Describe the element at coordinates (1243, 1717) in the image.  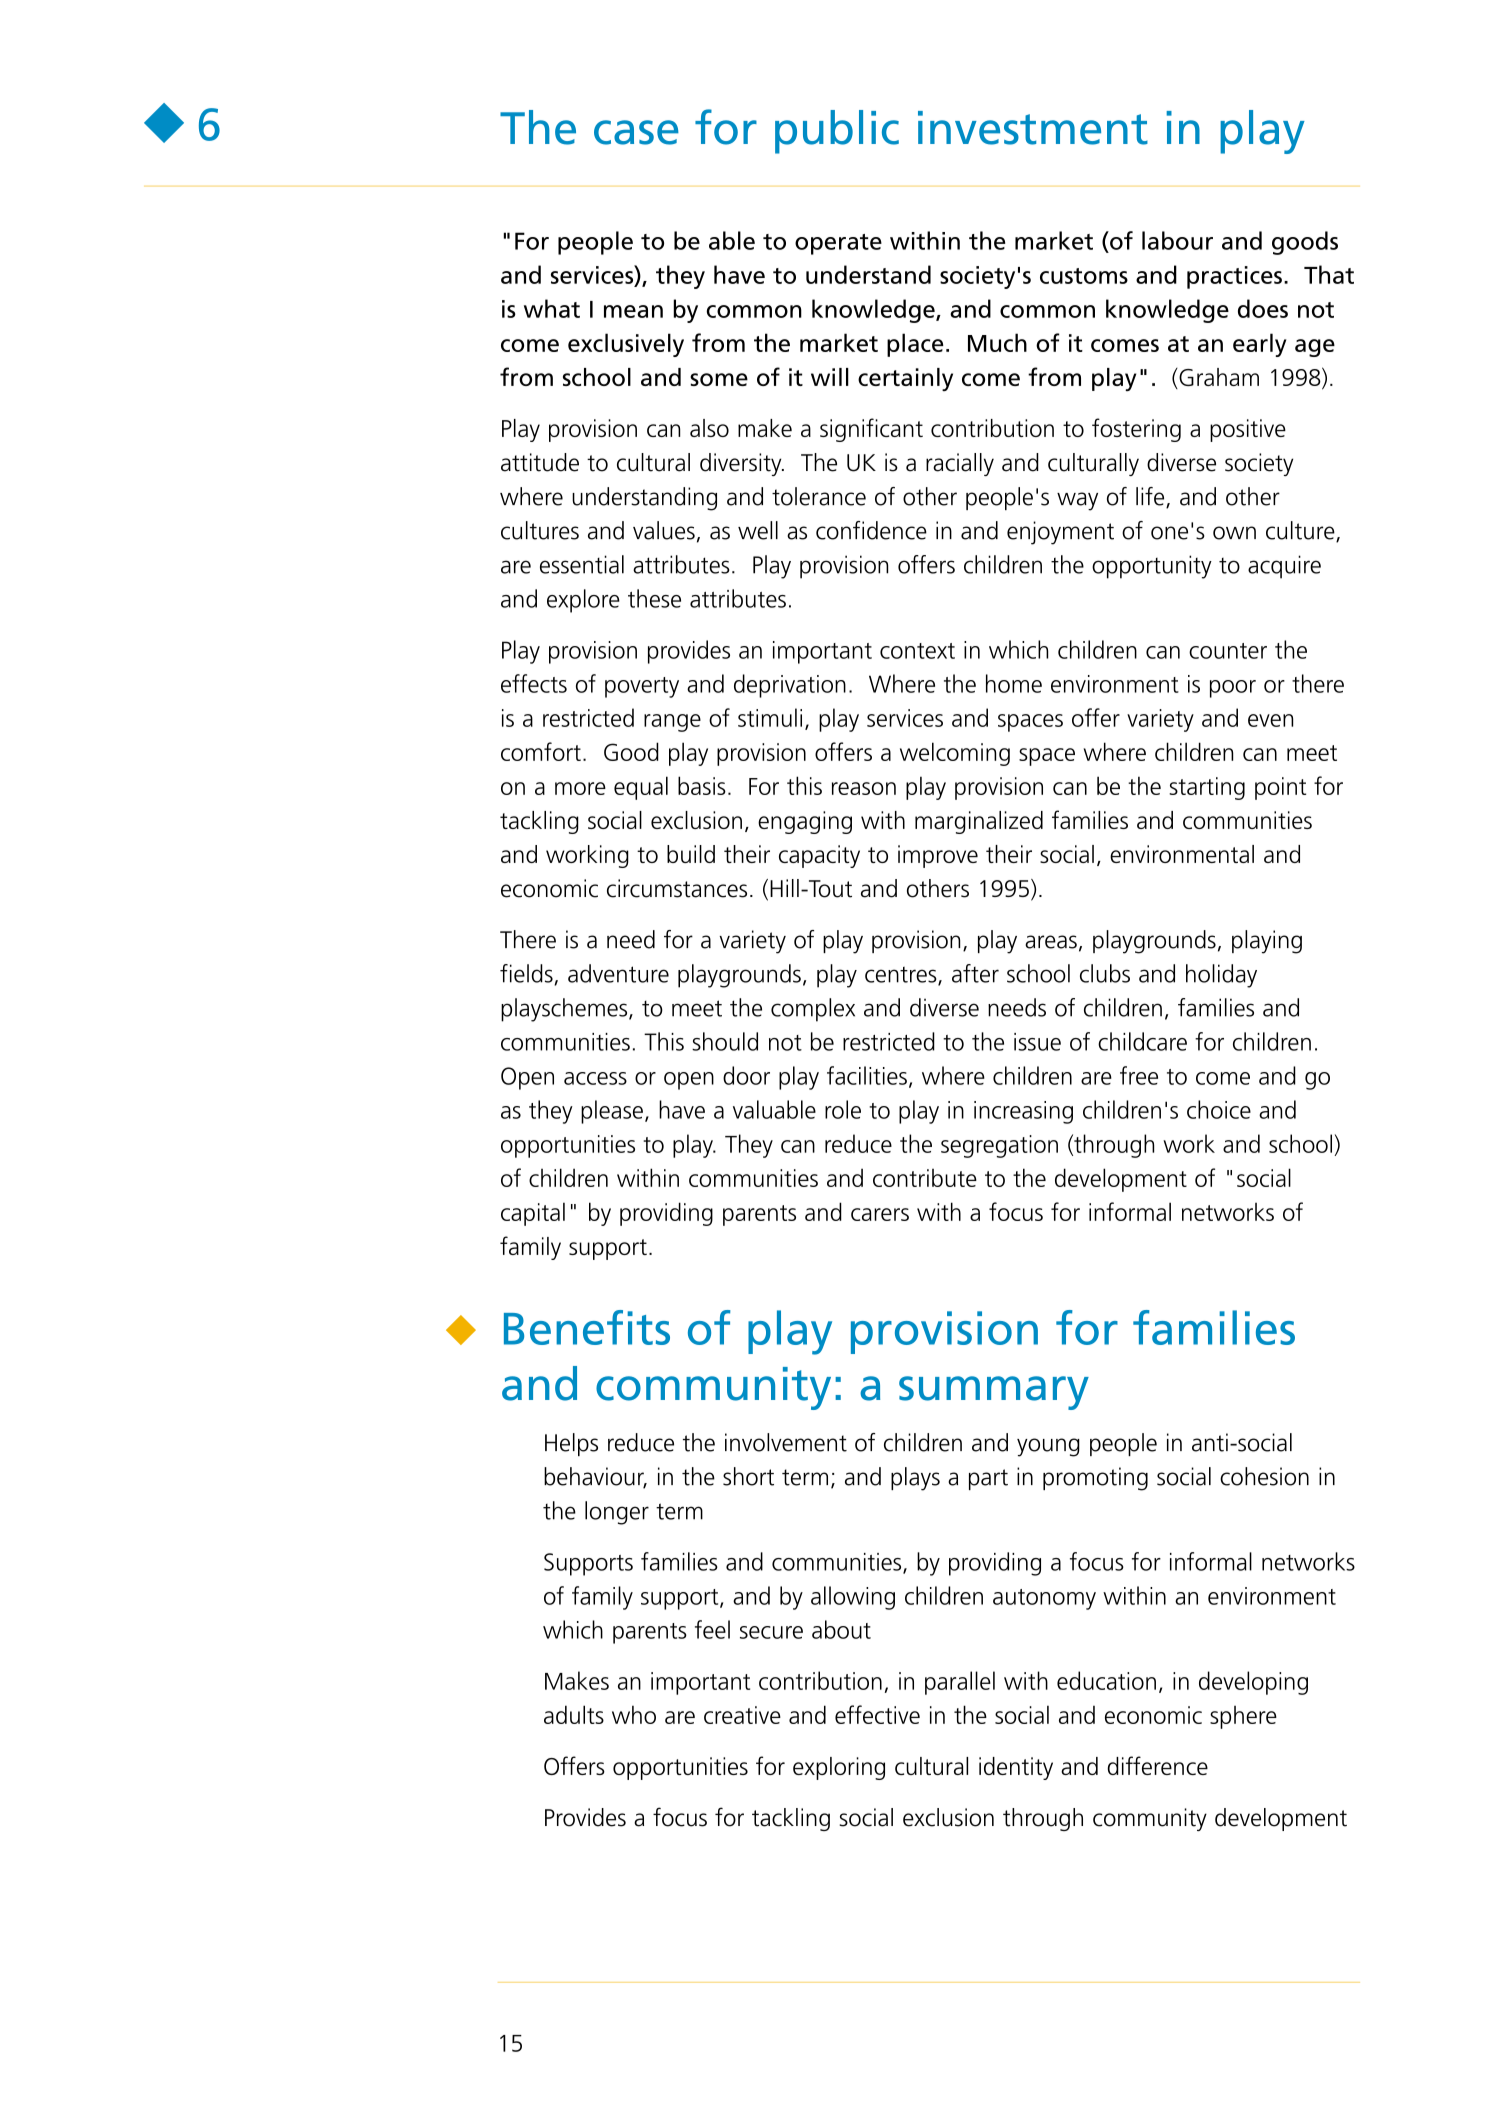
I see `sphere` at that location.
